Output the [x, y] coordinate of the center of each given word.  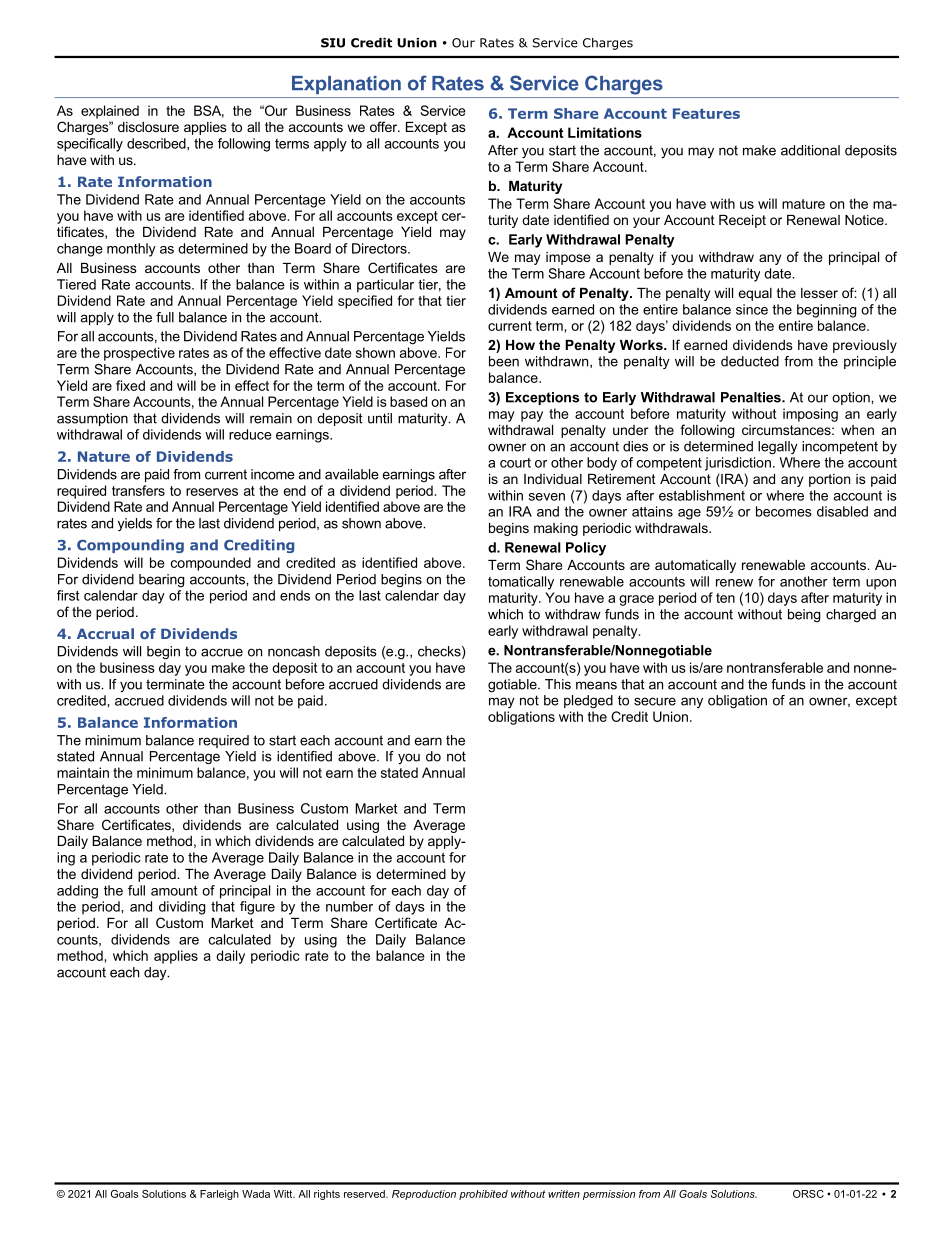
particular [385, 286]
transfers [138, 490]
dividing [182, 908]
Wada [256, 1194]
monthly [131, 250]
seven [547, 497]
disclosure [148, 127]
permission [609, 1195]
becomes [784, 511]
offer [385, 126]
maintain [83, 772]
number [349, 906]
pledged [588, 702]
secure [655, 701]
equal [755, 294]
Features [706, 113]
